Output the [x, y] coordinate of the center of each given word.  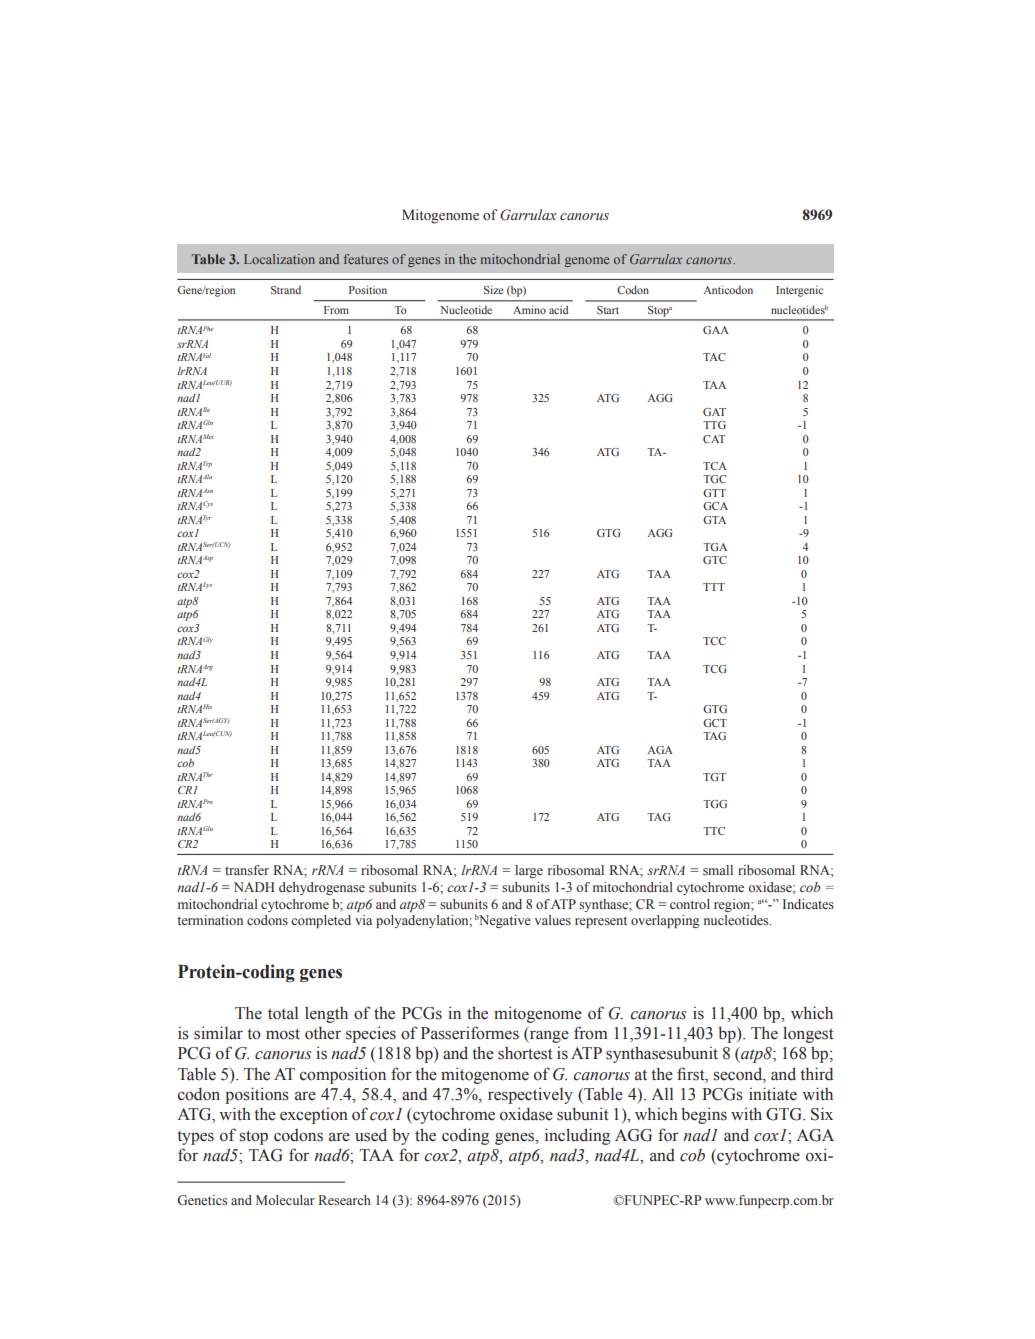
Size [493, 290]
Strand [286, 290]
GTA [714, 520]
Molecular [285, 1200]
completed [321, 921]
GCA [715, 506]
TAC [714, 357]
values [553, 920]
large [529, 871]
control [690, 904]
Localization [279, 259]
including [577, 1136]
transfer [247, 870]
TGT [714, 777]
